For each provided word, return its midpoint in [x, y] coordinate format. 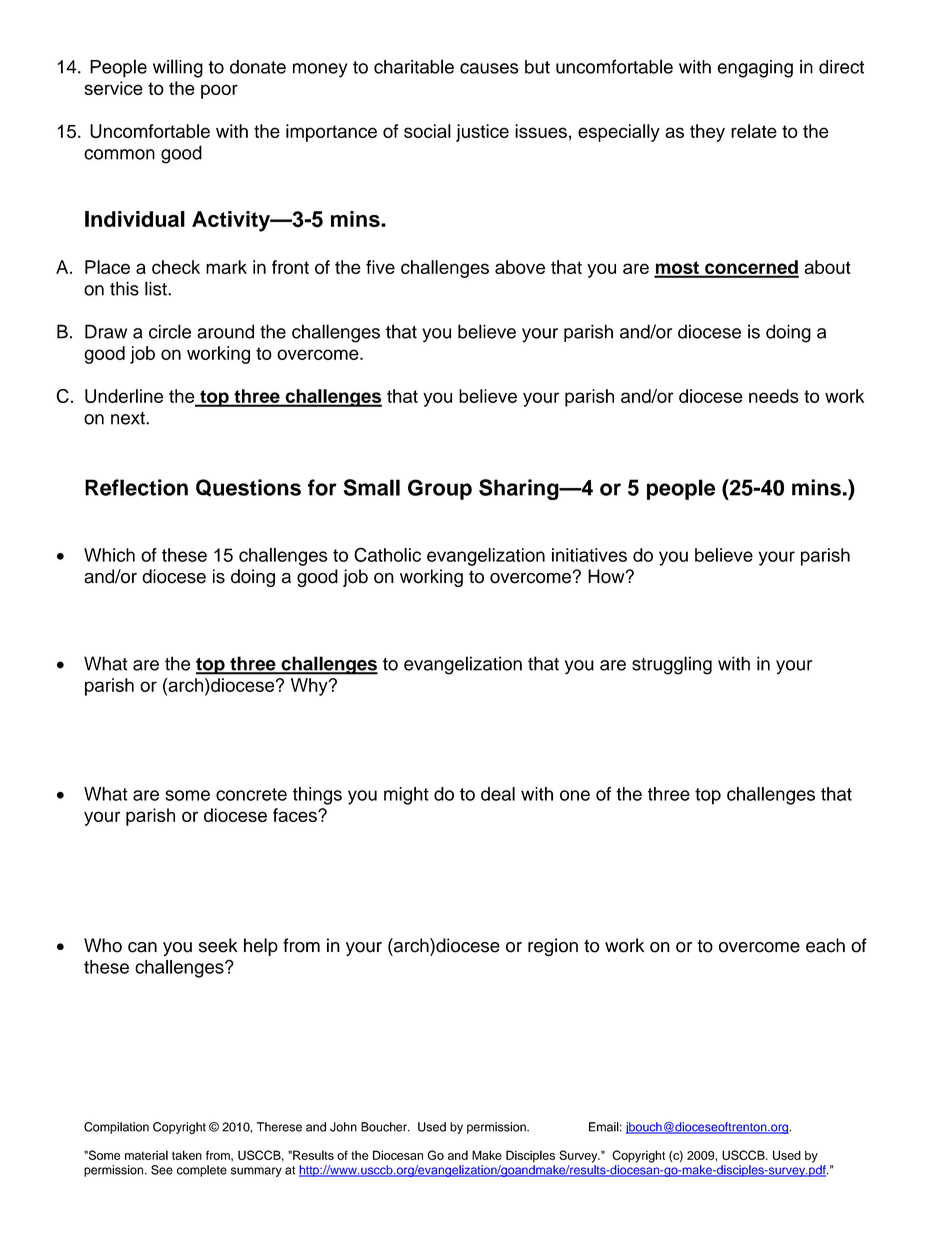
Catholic [387, 554]
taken [187, 1155]
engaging [755, 69]
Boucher [385, 1127]
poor [219, 91]
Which [109, 555]
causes [489, 68]
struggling [672, 665]
